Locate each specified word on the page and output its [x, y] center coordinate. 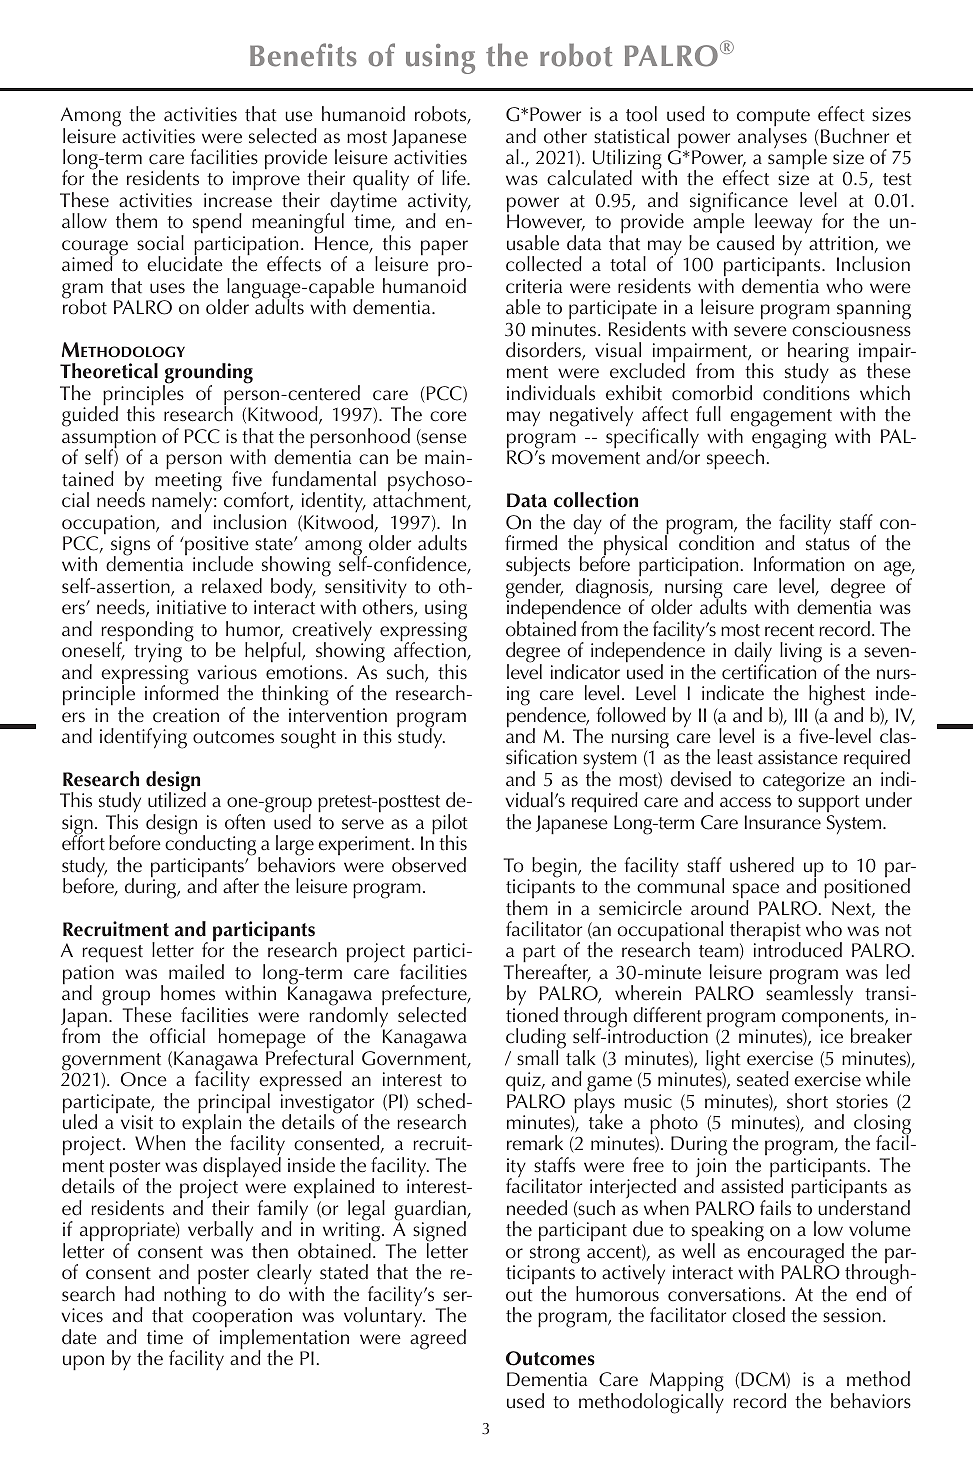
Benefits [303, 55]
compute [773, 119]
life [455, 178]
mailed [196, 972]
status [828, 544]
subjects [538, 568]
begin [555, 867]
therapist [765, 932]
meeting [188, 483]
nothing [195, 1295]
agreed [438, 1339]
